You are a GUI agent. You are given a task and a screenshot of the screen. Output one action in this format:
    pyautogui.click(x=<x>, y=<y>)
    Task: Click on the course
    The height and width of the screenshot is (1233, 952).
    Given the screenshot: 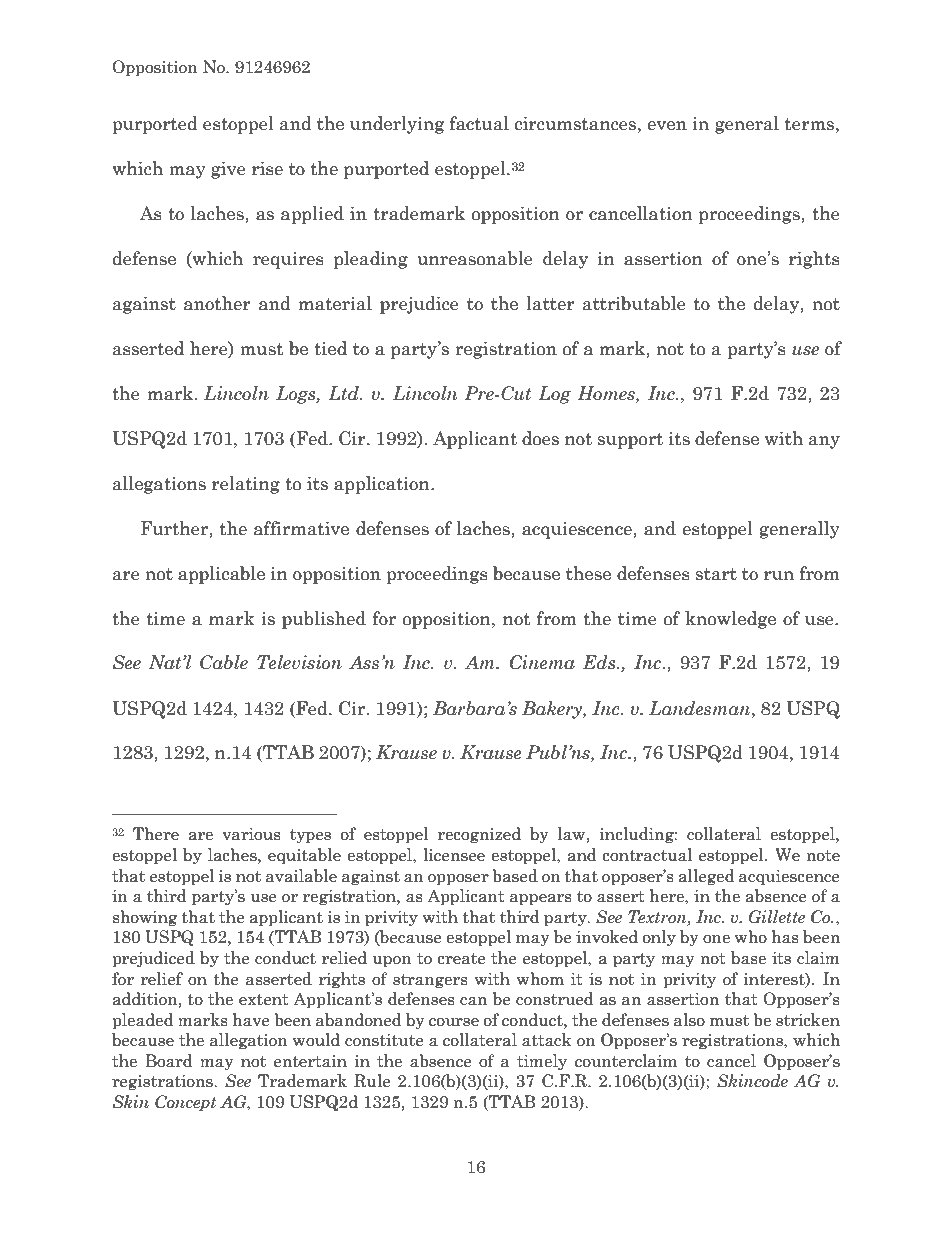 What is the action you would take?
    pyautogui.click(x=454, y=1022)
